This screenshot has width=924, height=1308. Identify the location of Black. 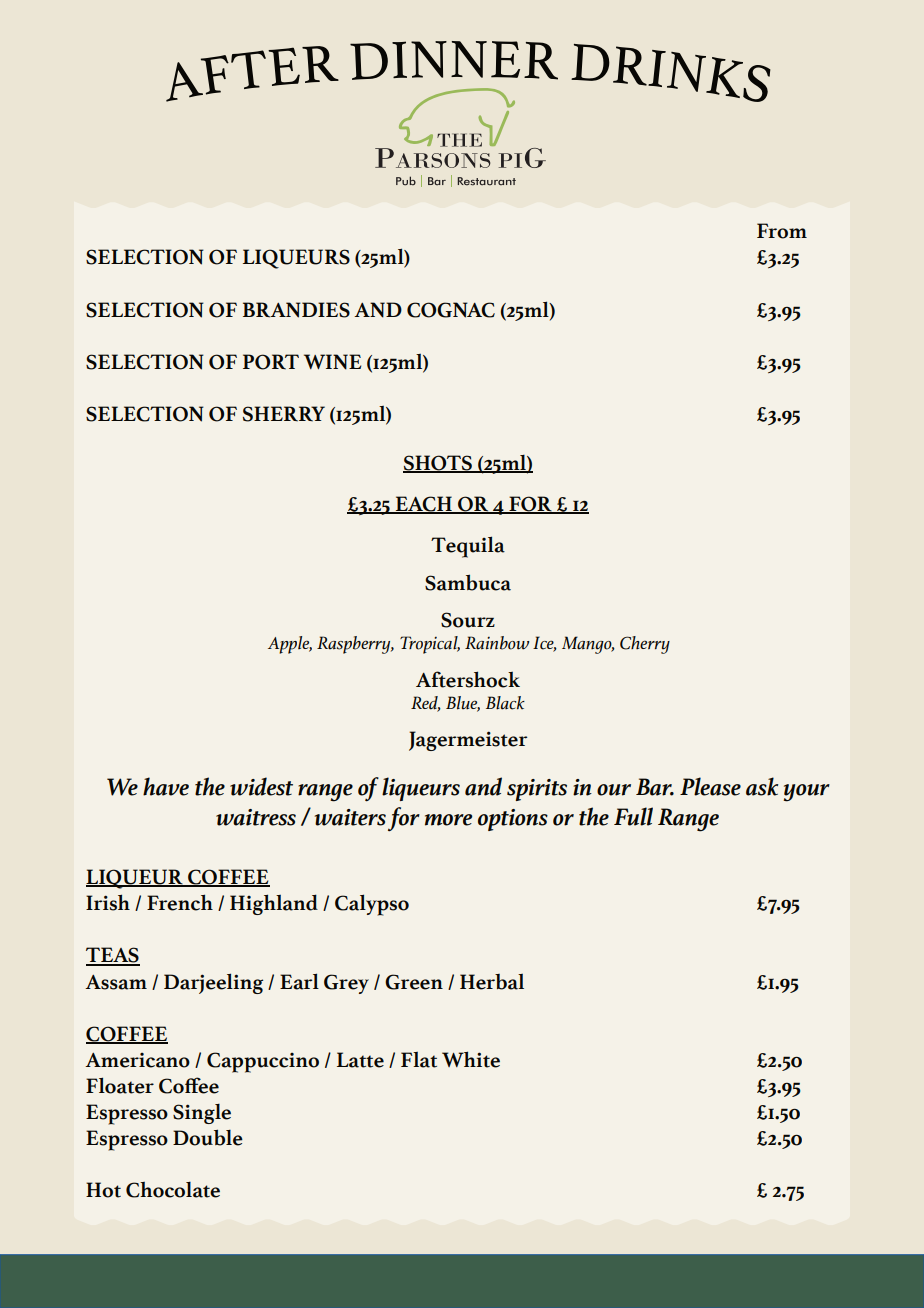
(505, 703).
